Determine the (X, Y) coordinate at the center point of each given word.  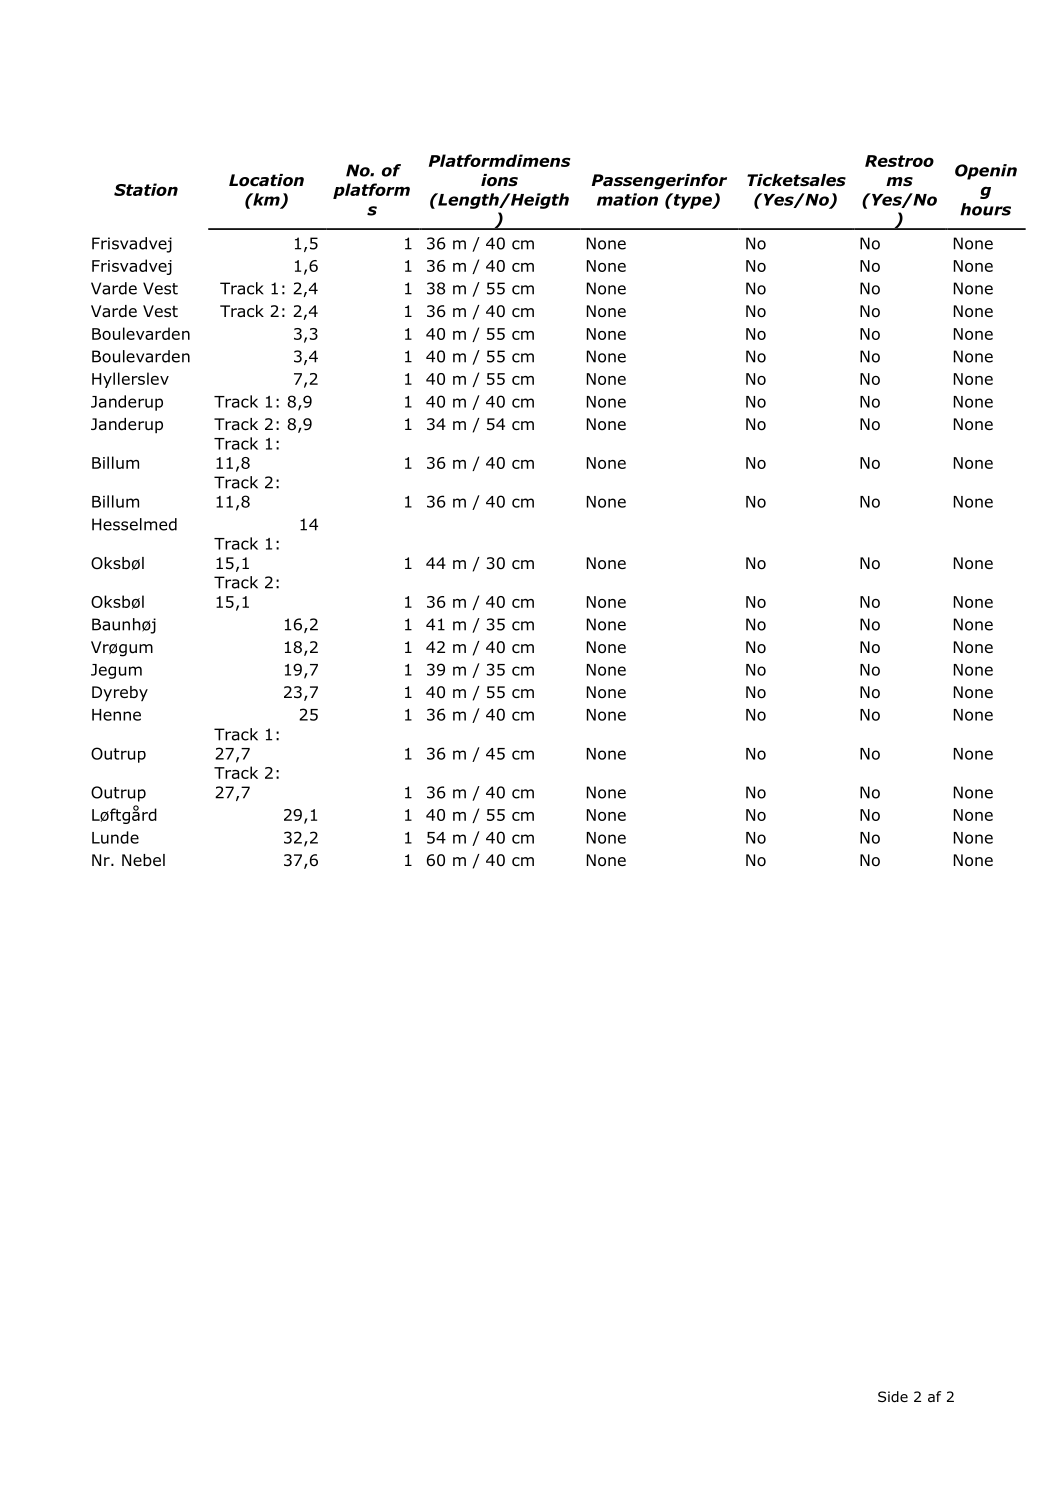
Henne (116, 715)
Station (146, 189)
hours (985, 209)
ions (499, 180)
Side (893, 1397)
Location (266, 180)
